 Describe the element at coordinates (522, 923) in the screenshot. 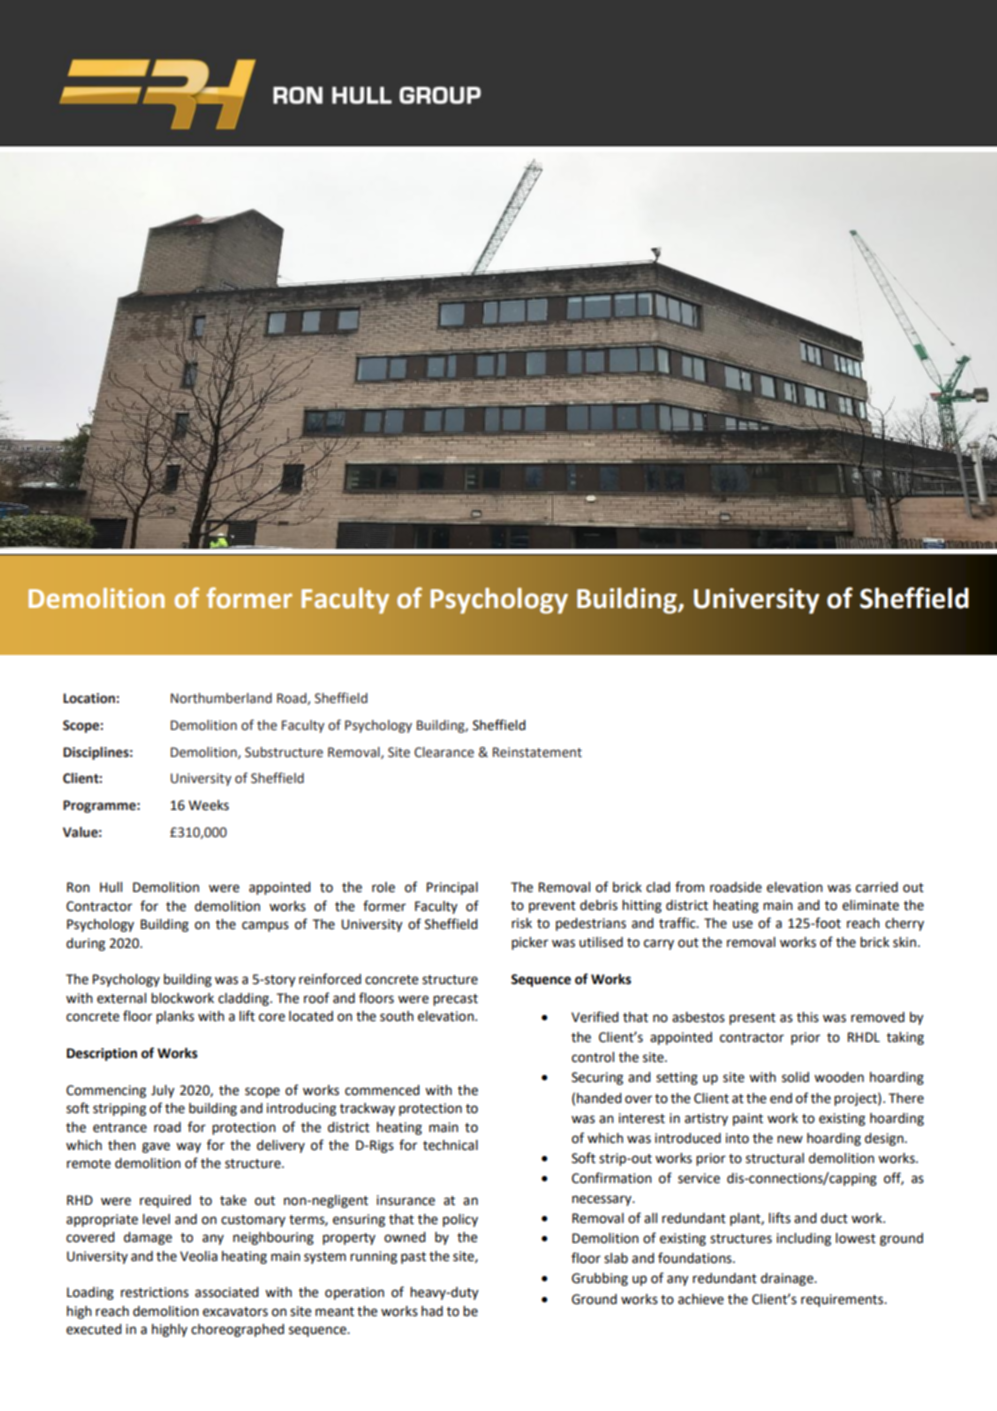

I see `risk` at that location.
